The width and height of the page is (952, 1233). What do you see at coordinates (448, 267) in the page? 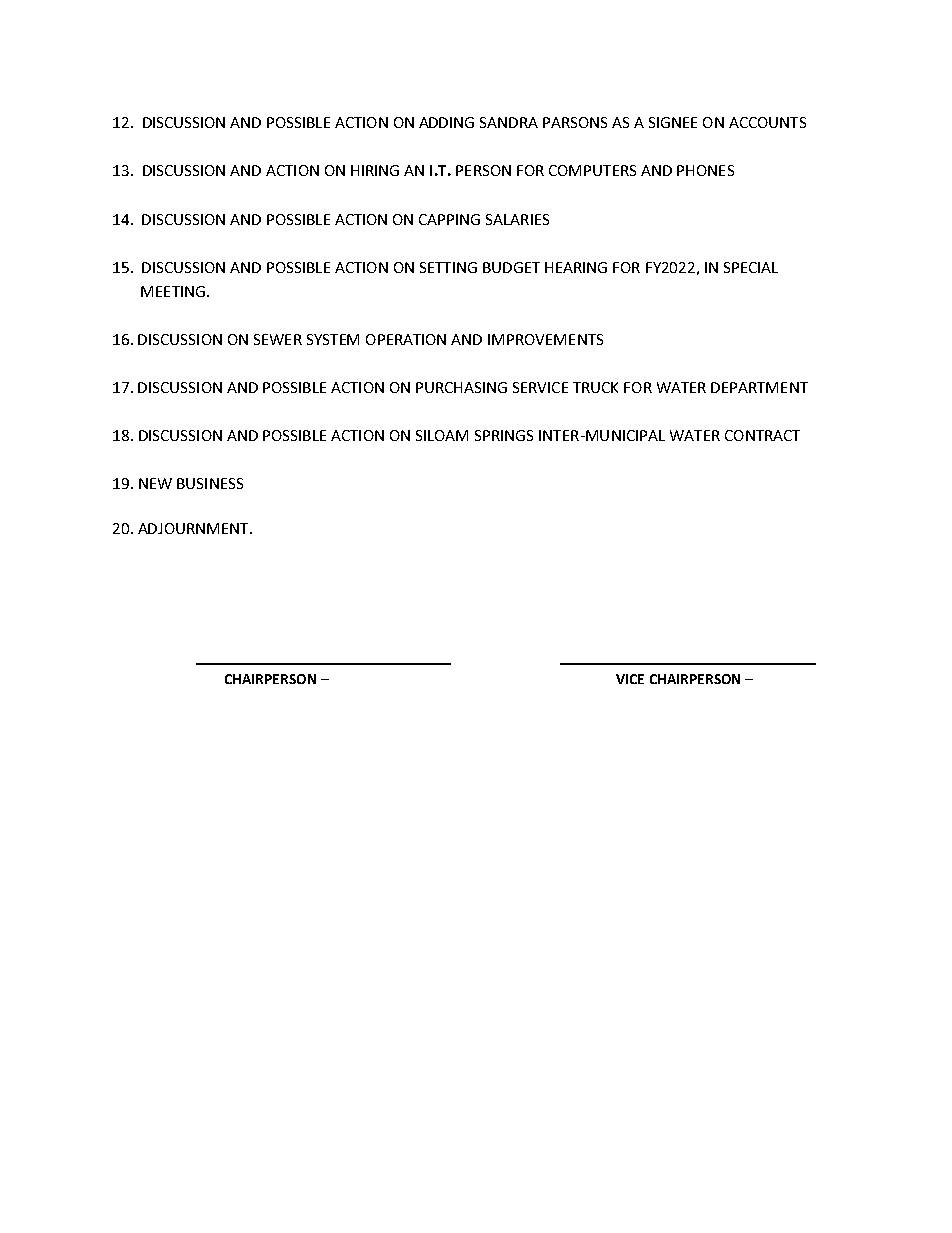
I see `SETTING` at bounding box center [448, 267].
